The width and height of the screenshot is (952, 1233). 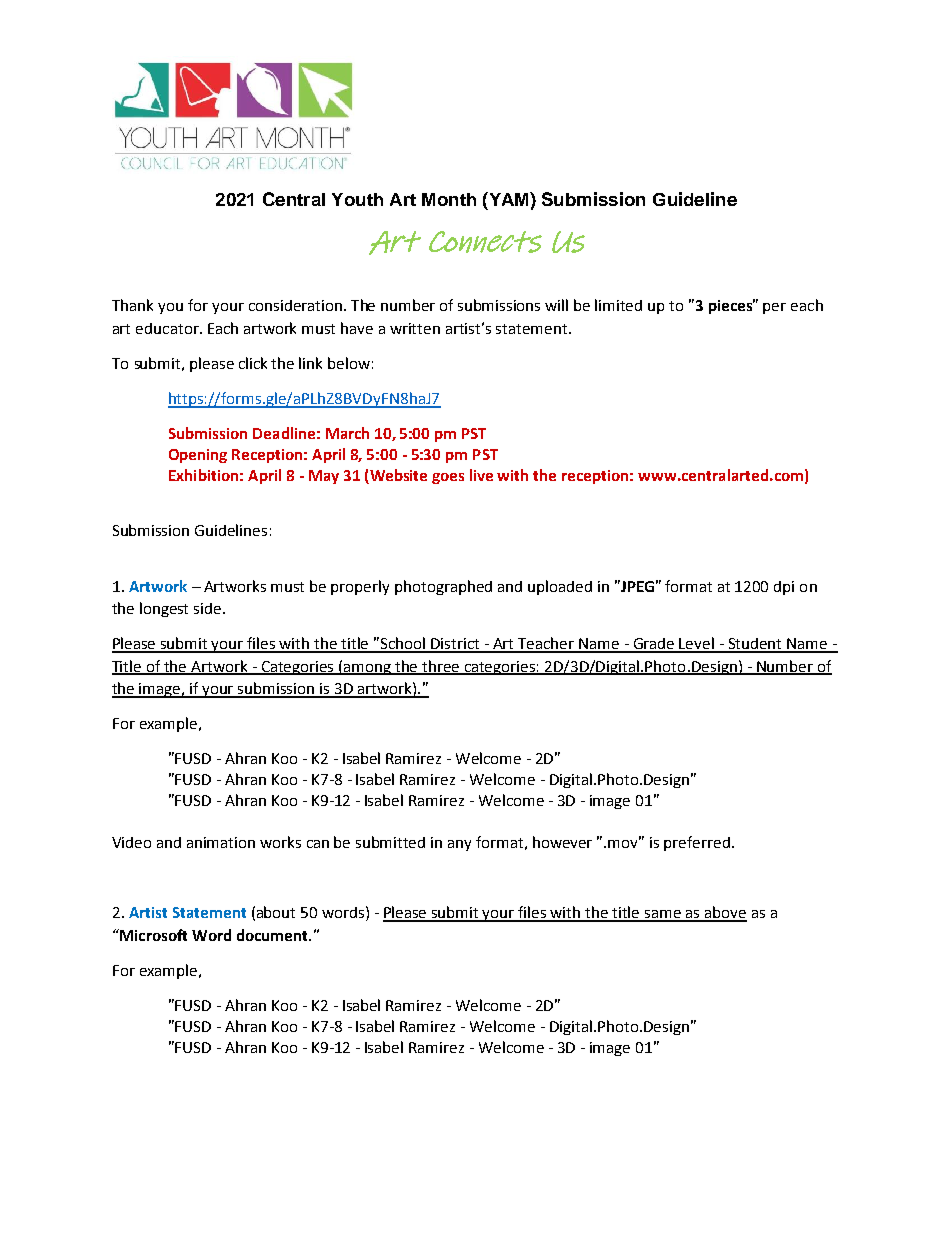 I want to click on any, so click(x=459, y=845).
